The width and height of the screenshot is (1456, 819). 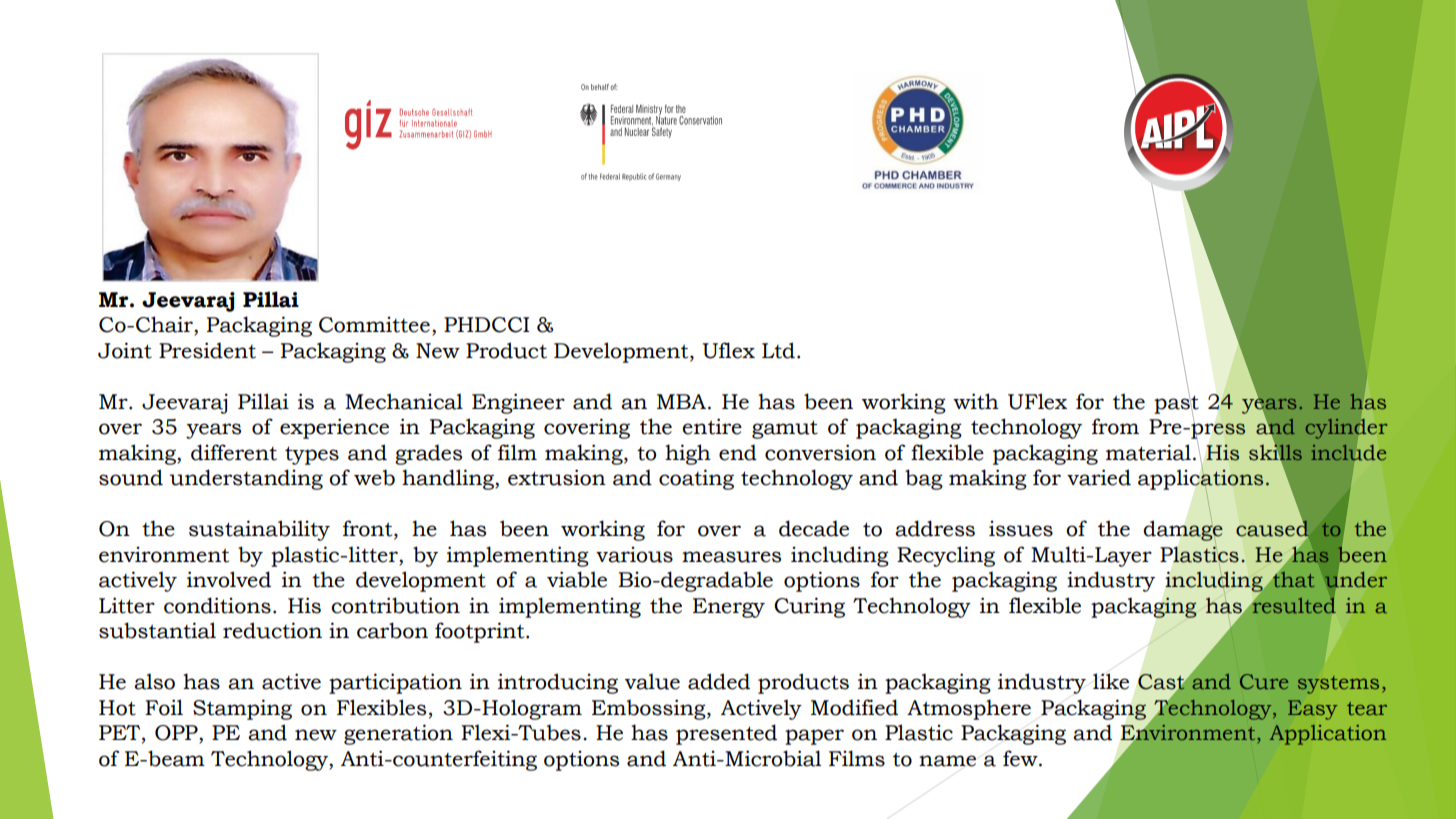 What do you see at coordinates (1099, 477) in the screenshot?
I see `varied` at bounding box center [1099, 477].
